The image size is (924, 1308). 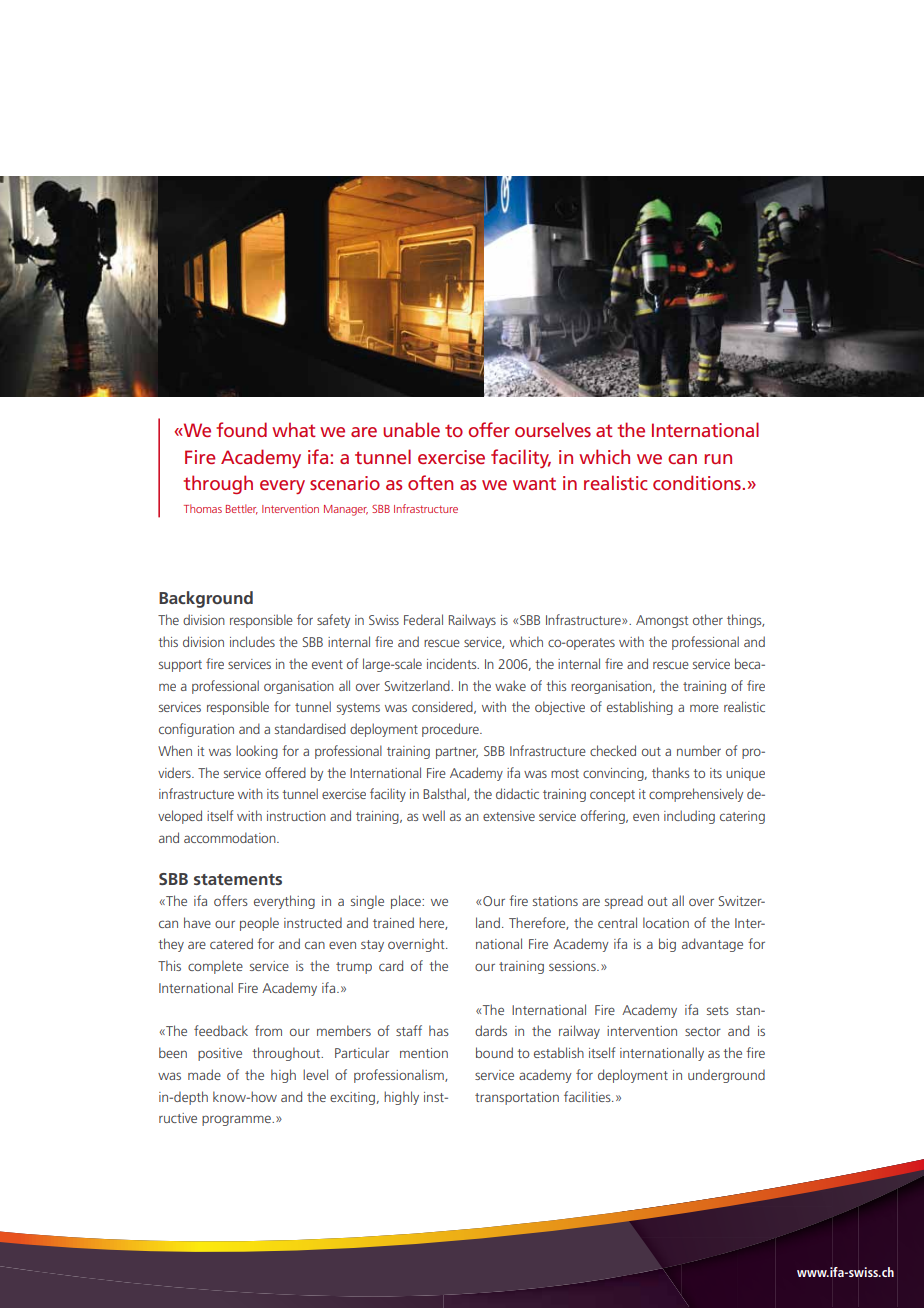 What do you see at coordinates (241, 429) in the page?
I see `found` at bounding box center [241, 429].
